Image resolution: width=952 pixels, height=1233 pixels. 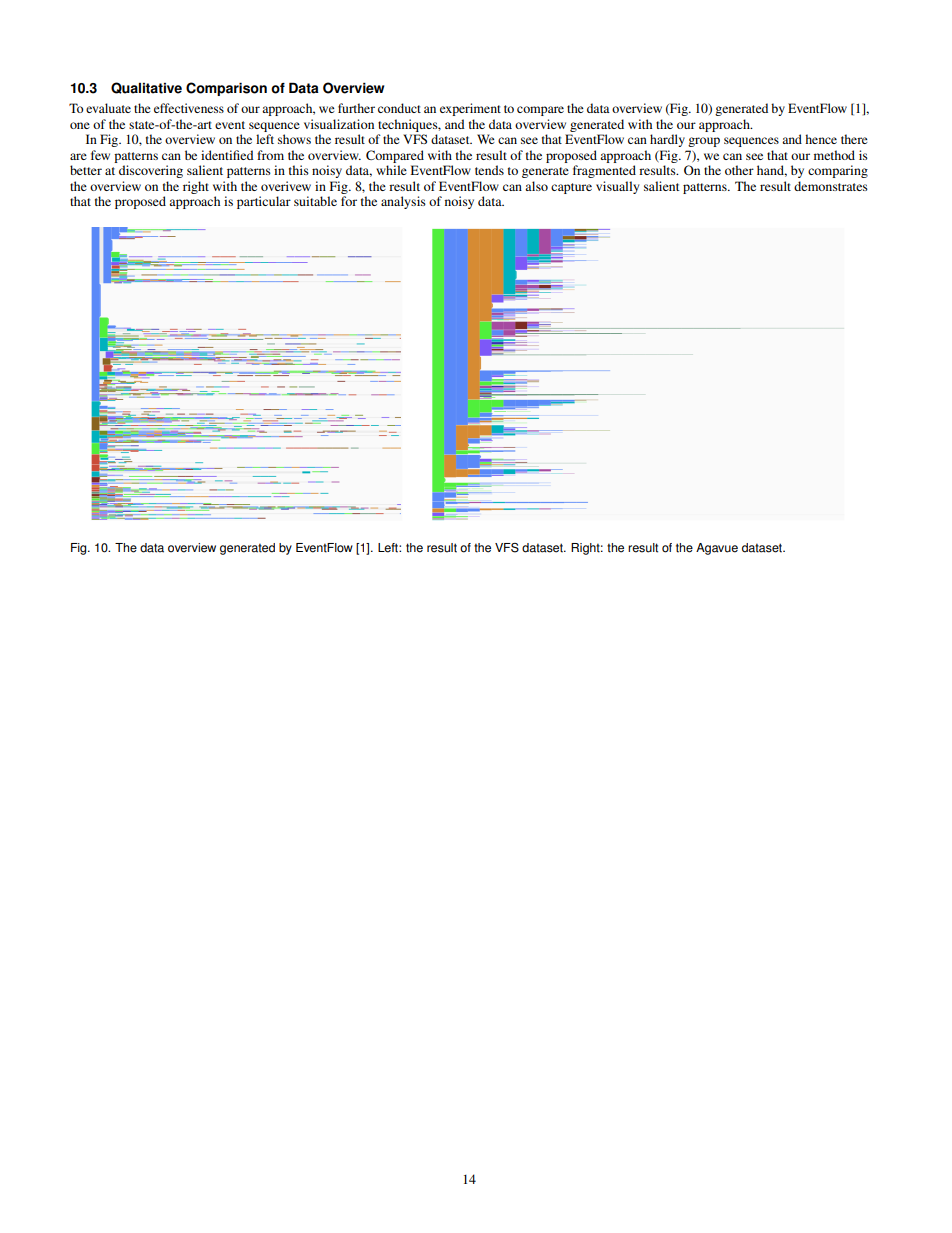 What do you see at coordinates (399, 108) in the screenshot?
I see `conduct` at bounding box center [399, 108].
